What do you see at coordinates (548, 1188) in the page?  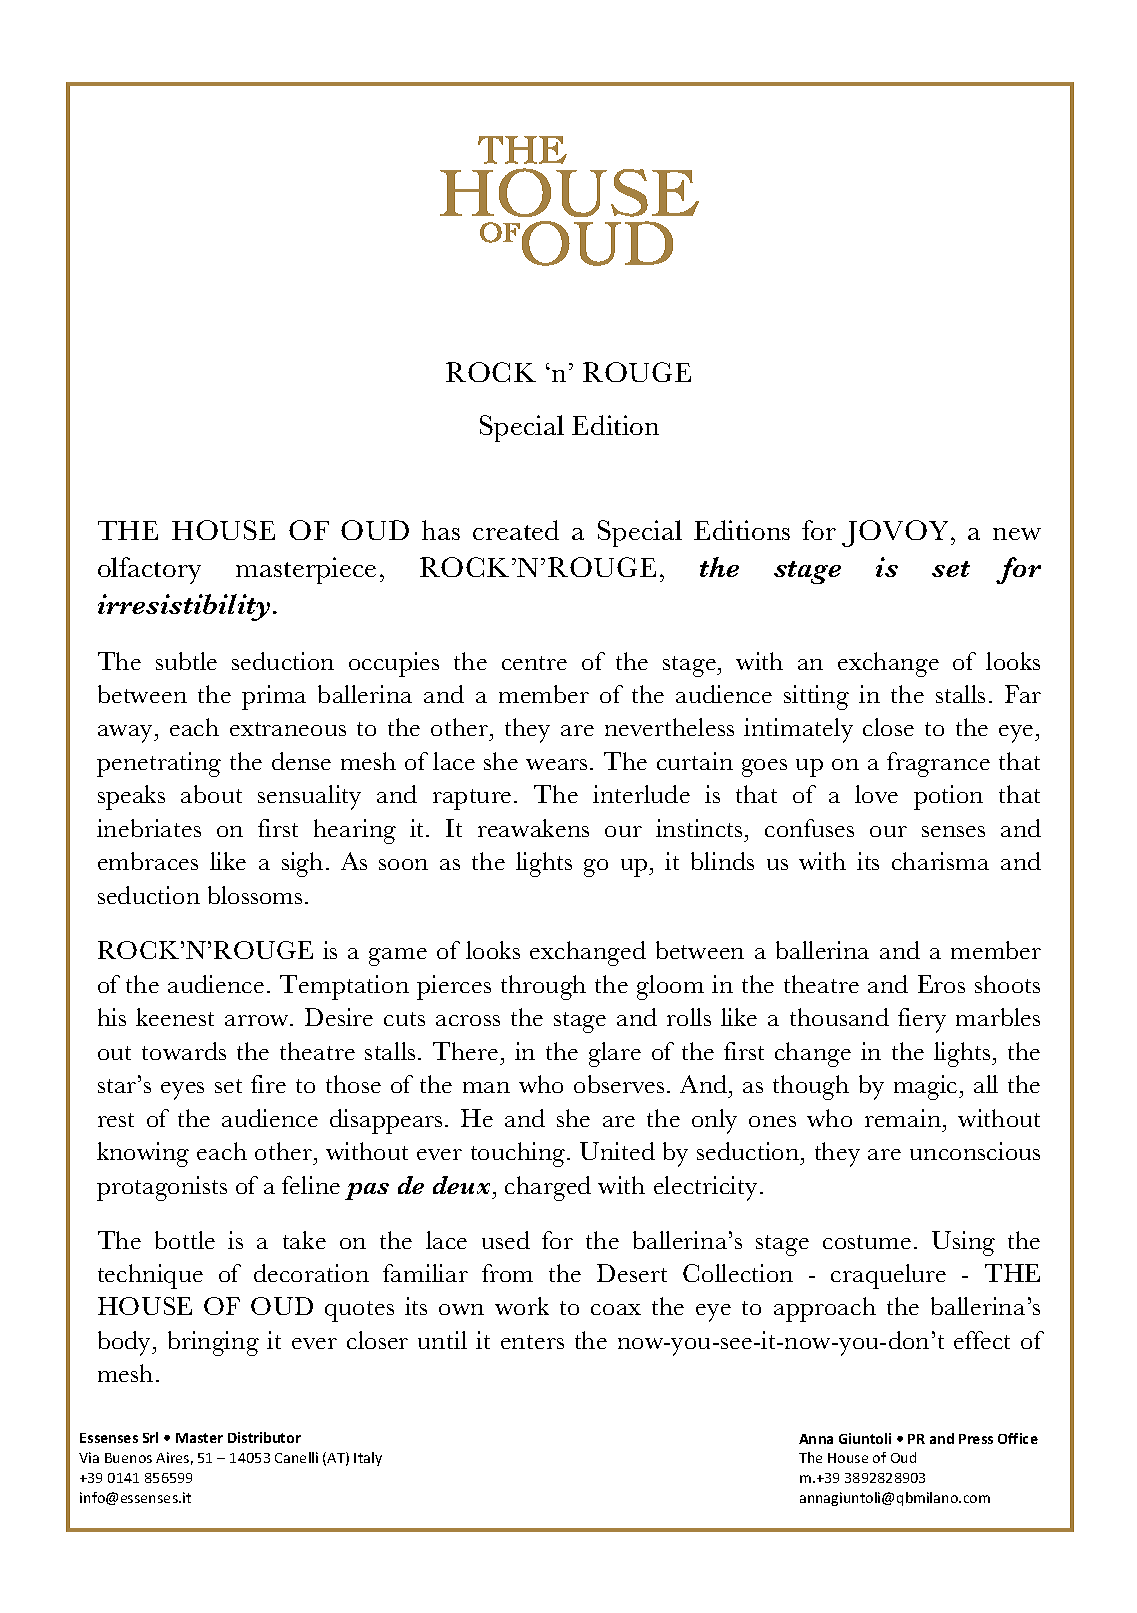 I see `charged` at bounding box center [548, 1188].
